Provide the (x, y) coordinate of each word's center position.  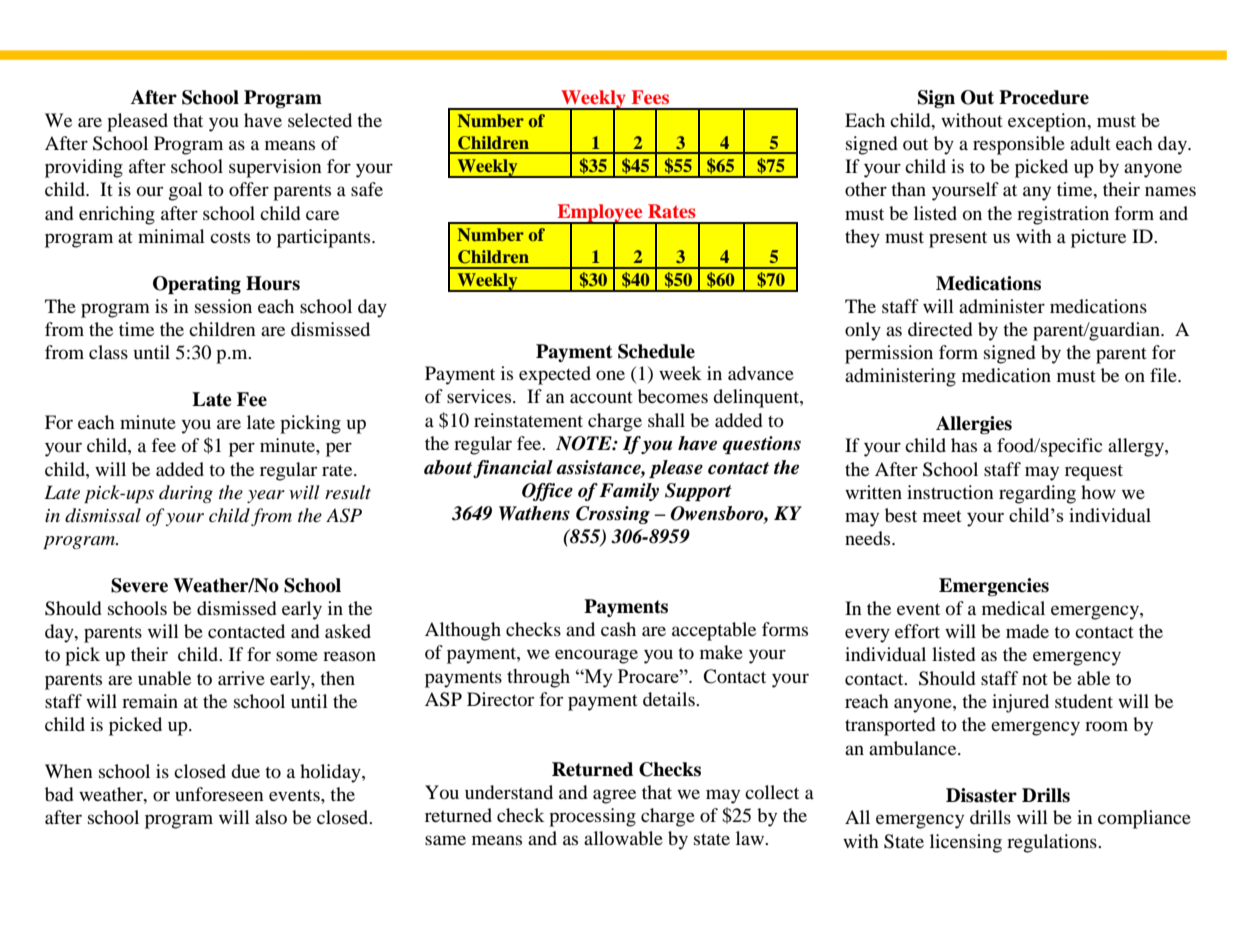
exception (1048, 122)
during (186, 494)
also (271, 817)
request (1094, 472)
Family (629, 492)
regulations (1053, 843)
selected (320, 120)
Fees (650, 97)
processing (592, 817)
